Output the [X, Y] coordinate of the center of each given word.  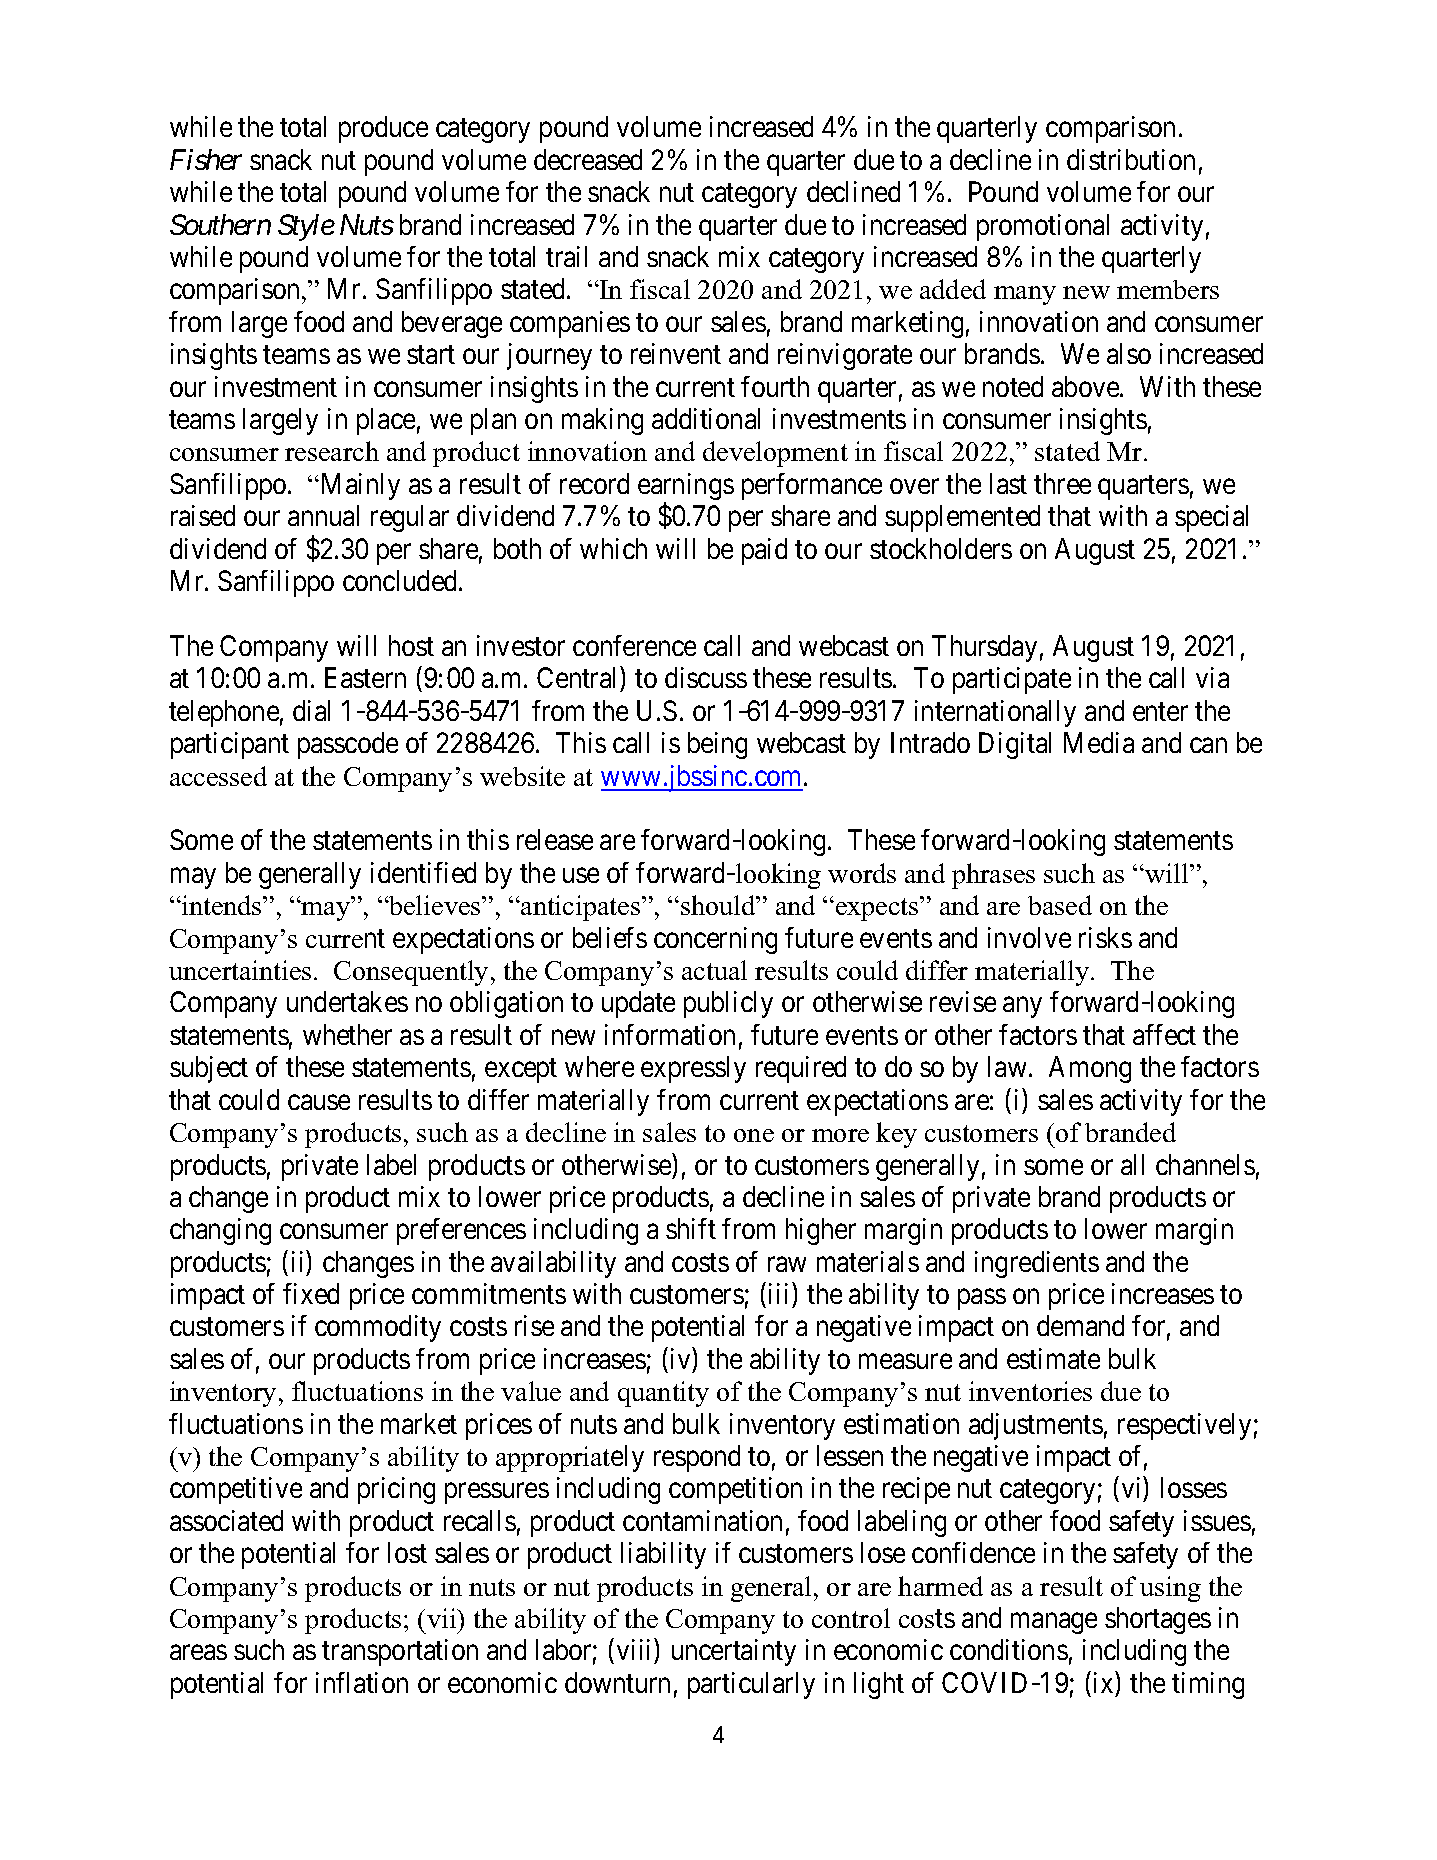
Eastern [365, 678]
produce [383, 129]
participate [1012, 680]
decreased [588, 159]
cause [319, 1102]
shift [691, 1228]
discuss [706, 677]
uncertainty [734, 1652]
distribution [1131, 159]
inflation [362, 1682]
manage [1054, 1623]
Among [1090, 1069]
